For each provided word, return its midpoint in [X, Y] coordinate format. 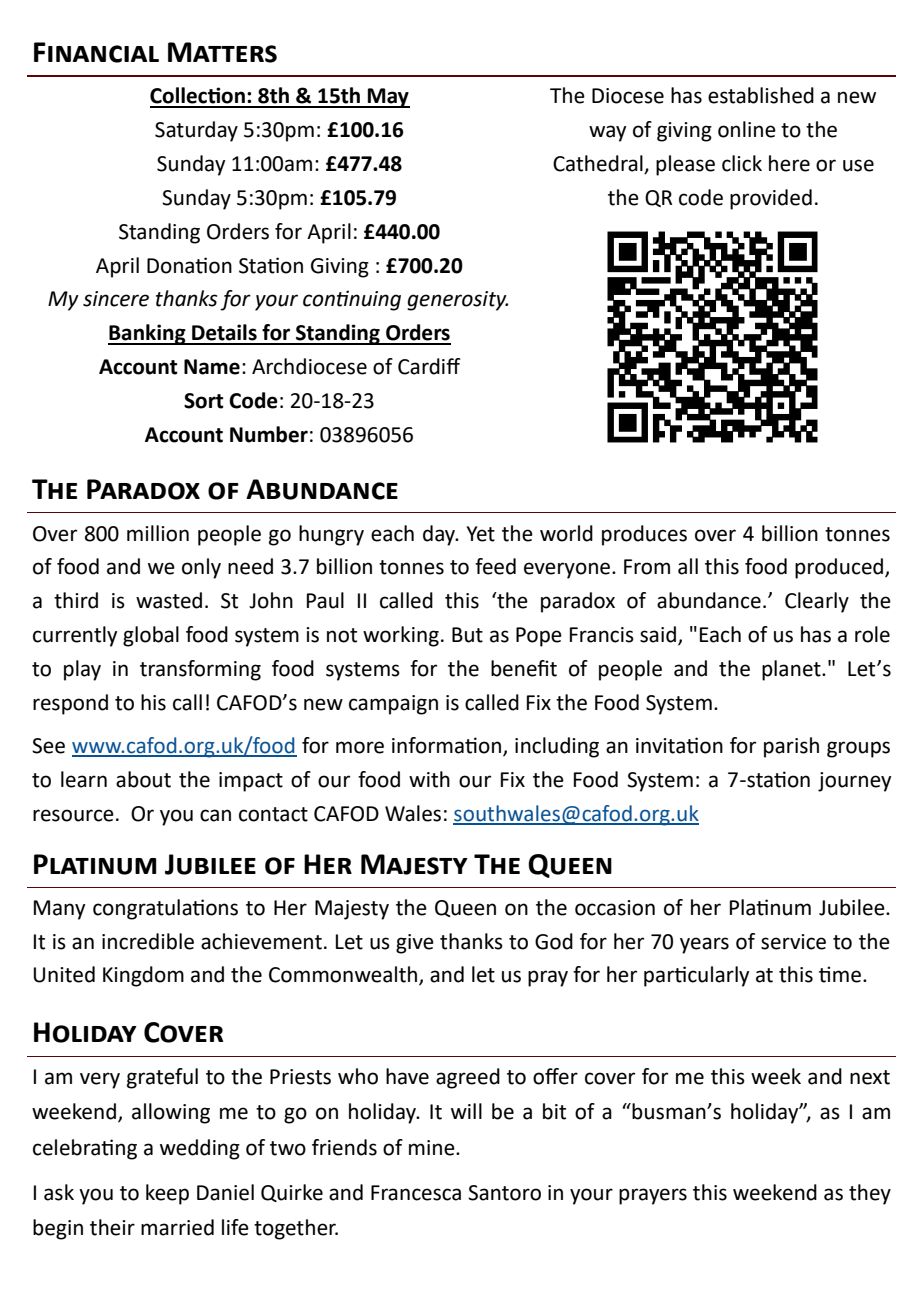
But [467, 635]
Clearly [817, 602]
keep [167, 1194]
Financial [96, 52]
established [761, 95]
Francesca [416, 1193]
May [388, 98]
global [151, 636]
